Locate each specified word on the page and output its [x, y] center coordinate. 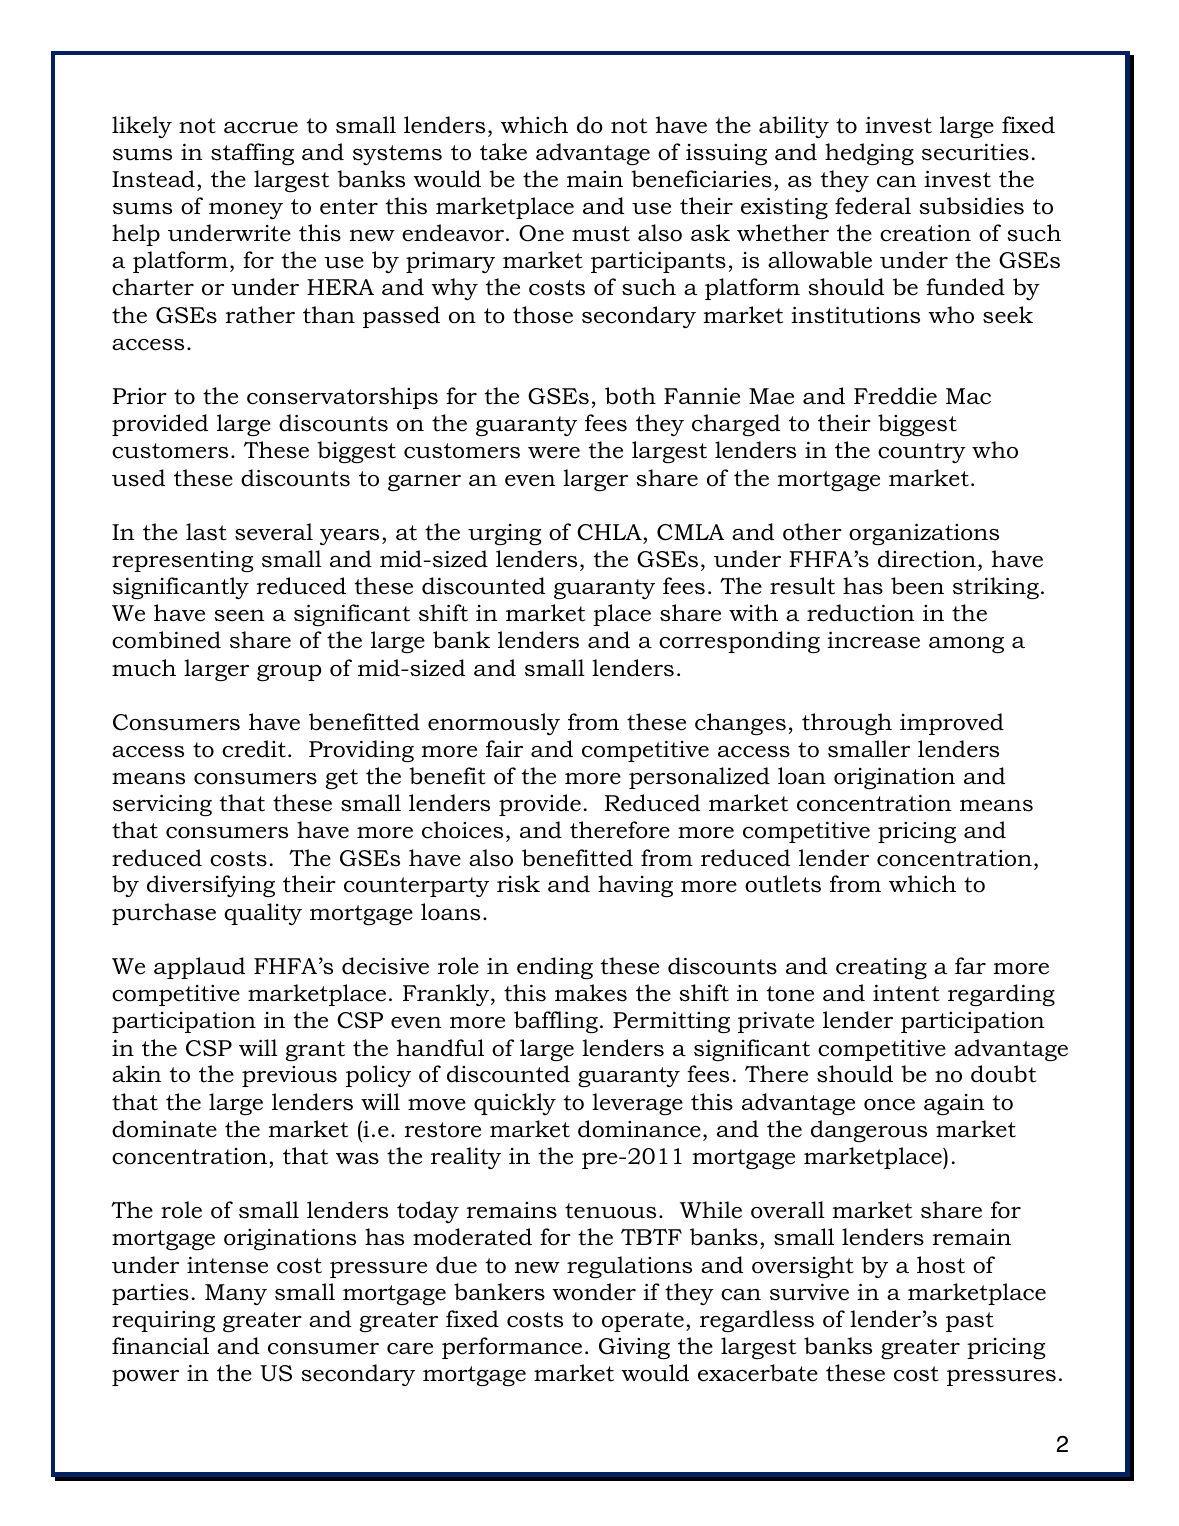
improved [952, 724]
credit [254, 749]
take [503, 152]
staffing [252, 154]
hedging [869, 154]
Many [236, 1294]
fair [504, 748]
